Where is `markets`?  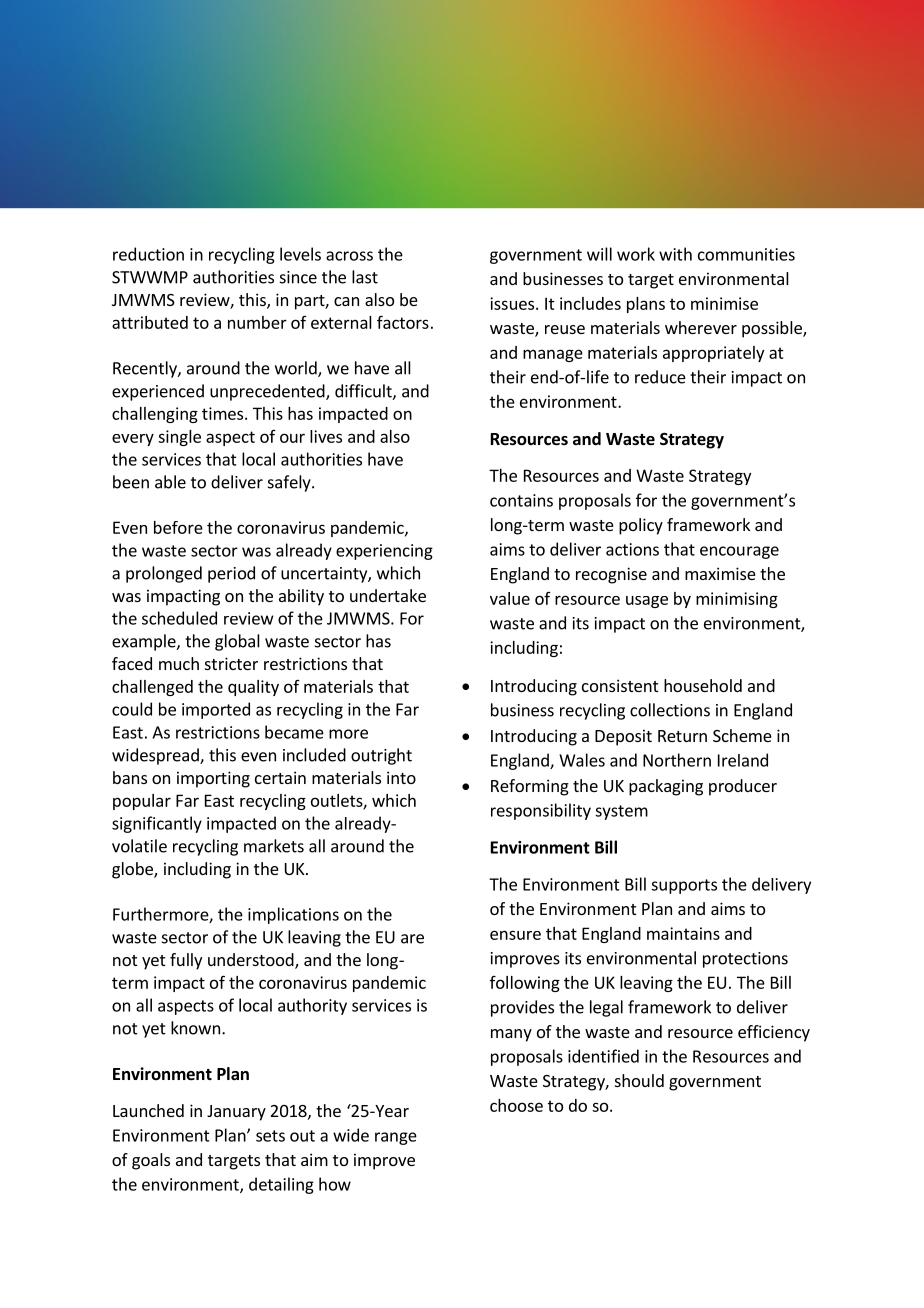 markets is located at coordinates (274, 846).
